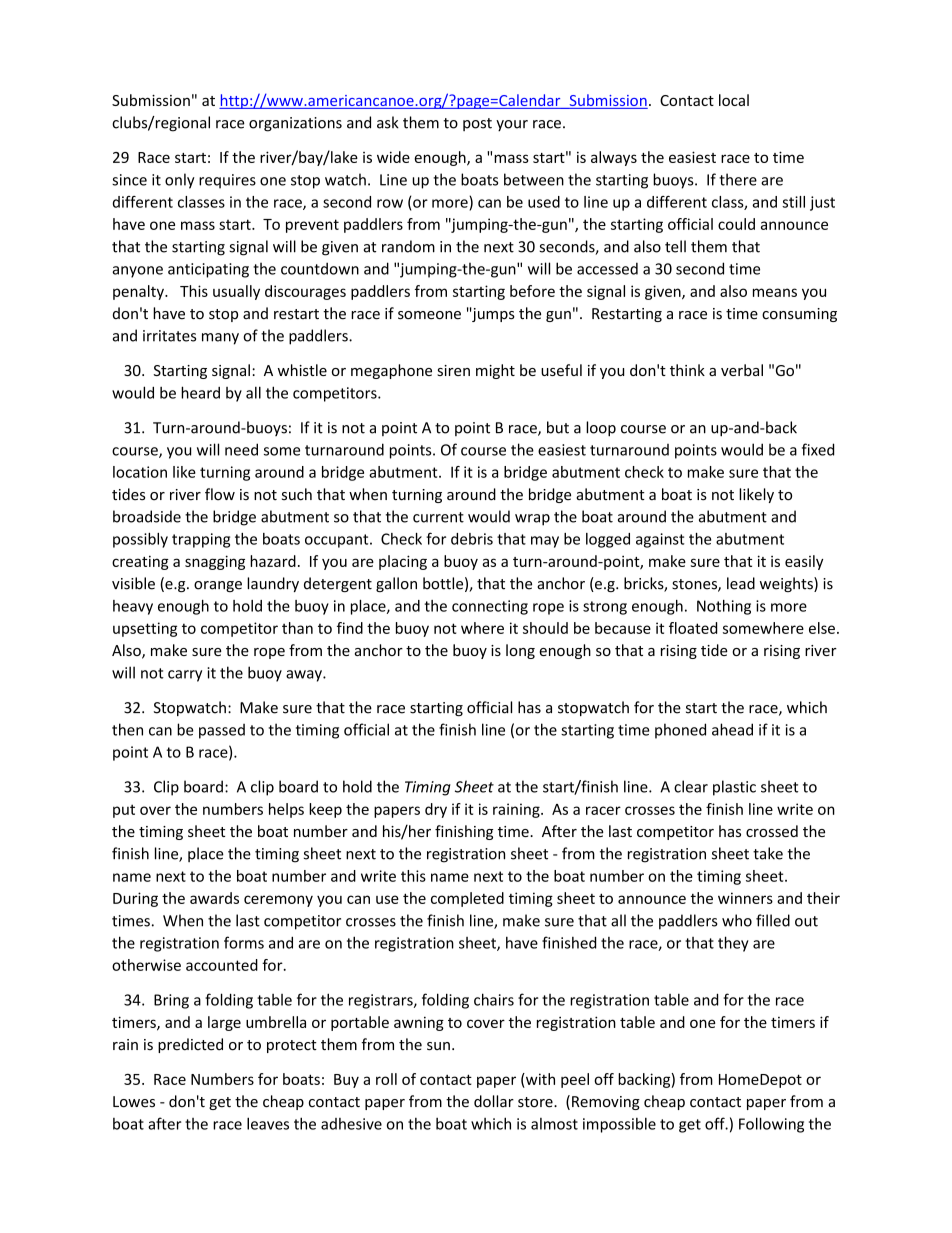  What do you see at coordinates (200, 392) in the screenshot?
I see `heard` at bounding box center [200, 392].
